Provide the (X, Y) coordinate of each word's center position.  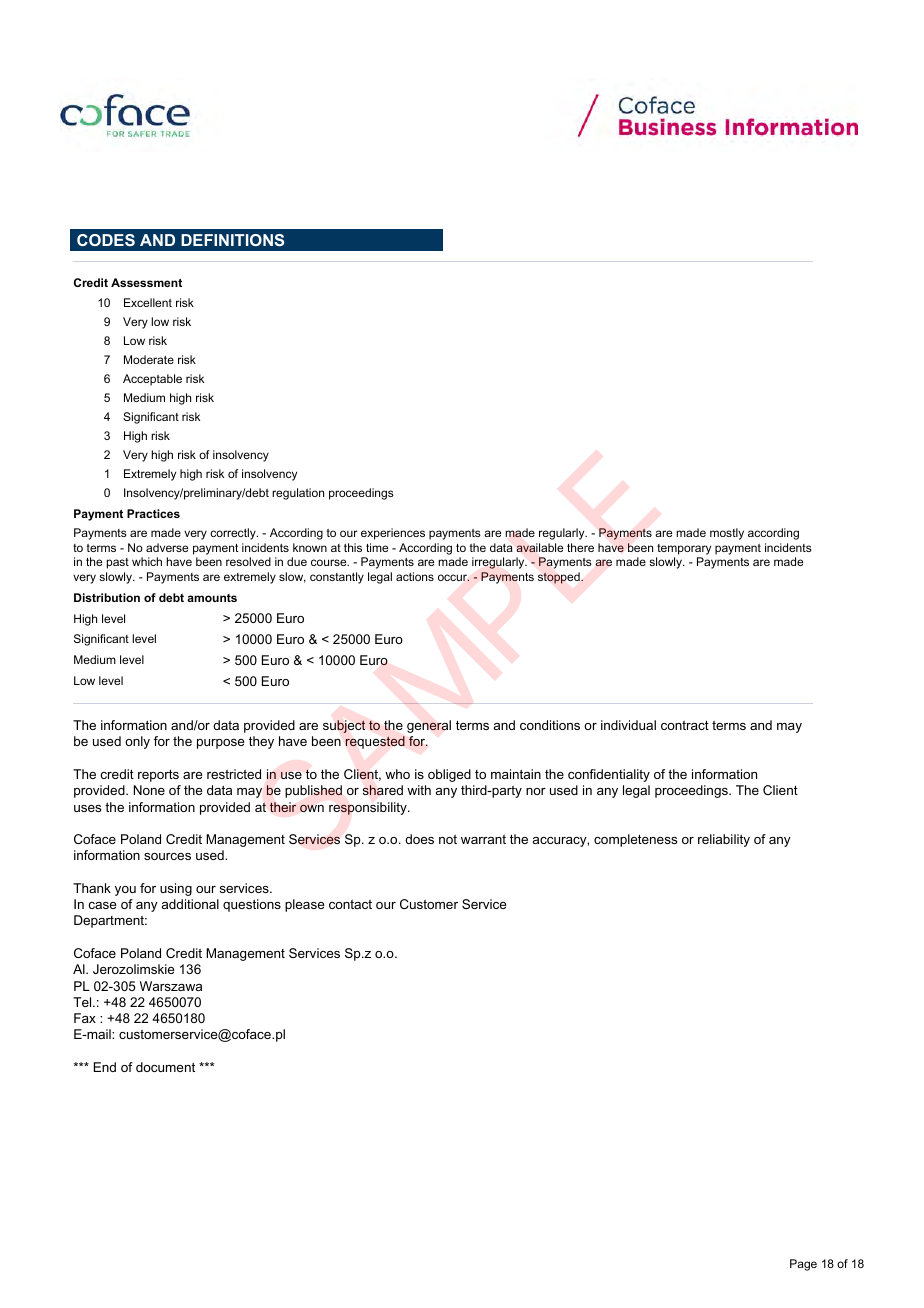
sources (167, 856)
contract (685, 725)
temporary (684, 549)
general (429, 726)
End (105, 1067)
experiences (393, 534)
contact (350, 904)
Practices (153, 513)
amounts (212, 598)
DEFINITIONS (232, 240)
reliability (724, 840)
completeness (635, 840)
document (165, 1067)
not (448, 839)
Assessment (146, 282)
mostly (727, 534)
